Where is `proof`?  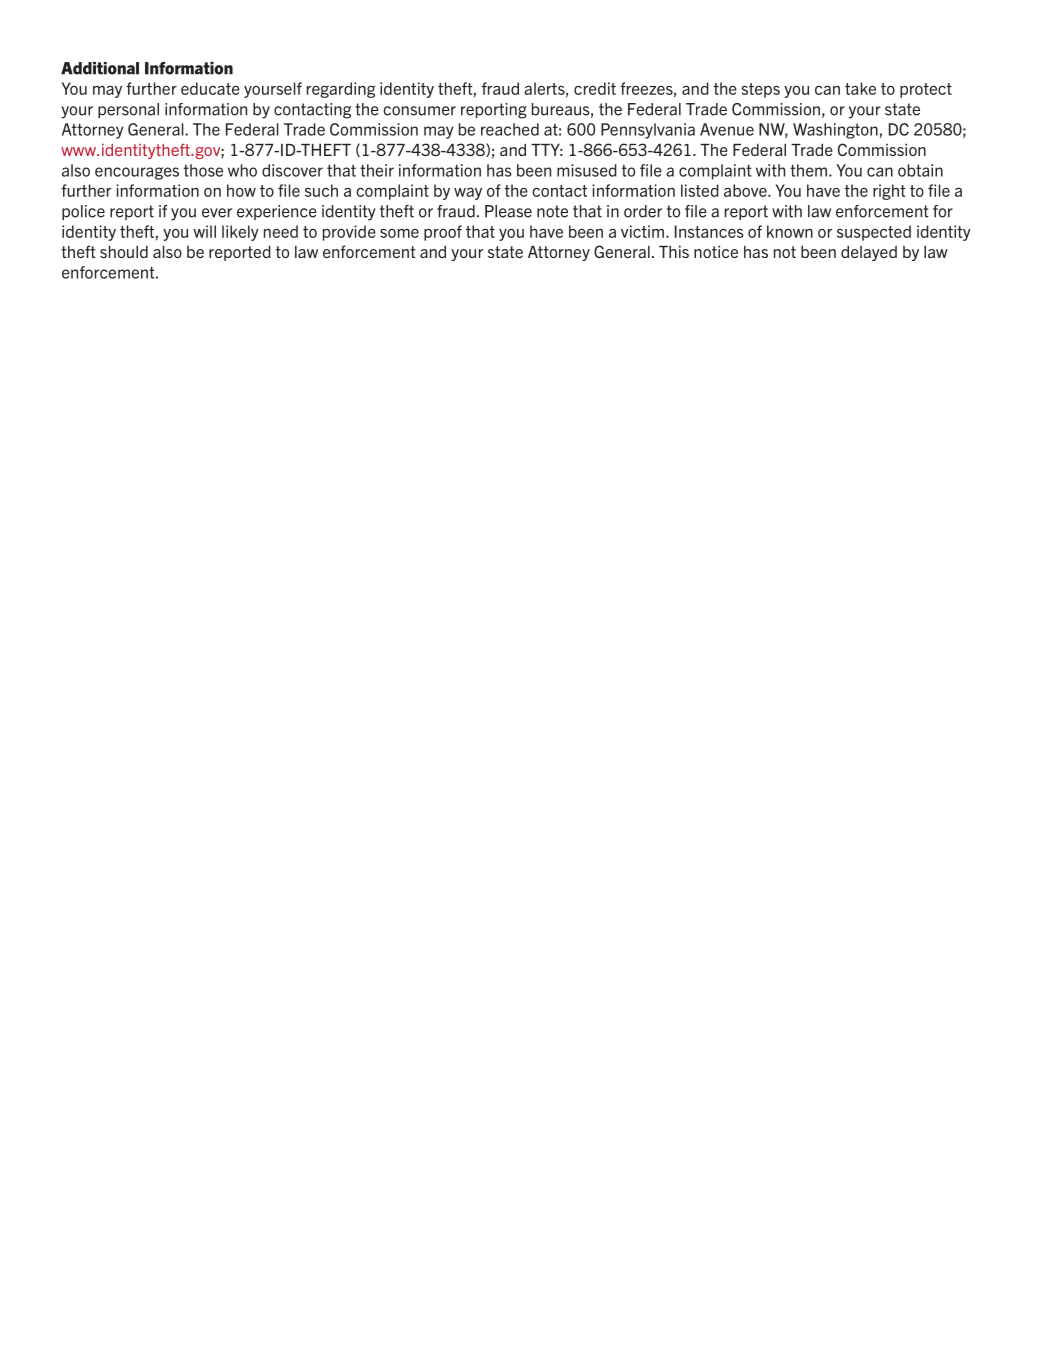 proof is located at coordinates (443, 233).
